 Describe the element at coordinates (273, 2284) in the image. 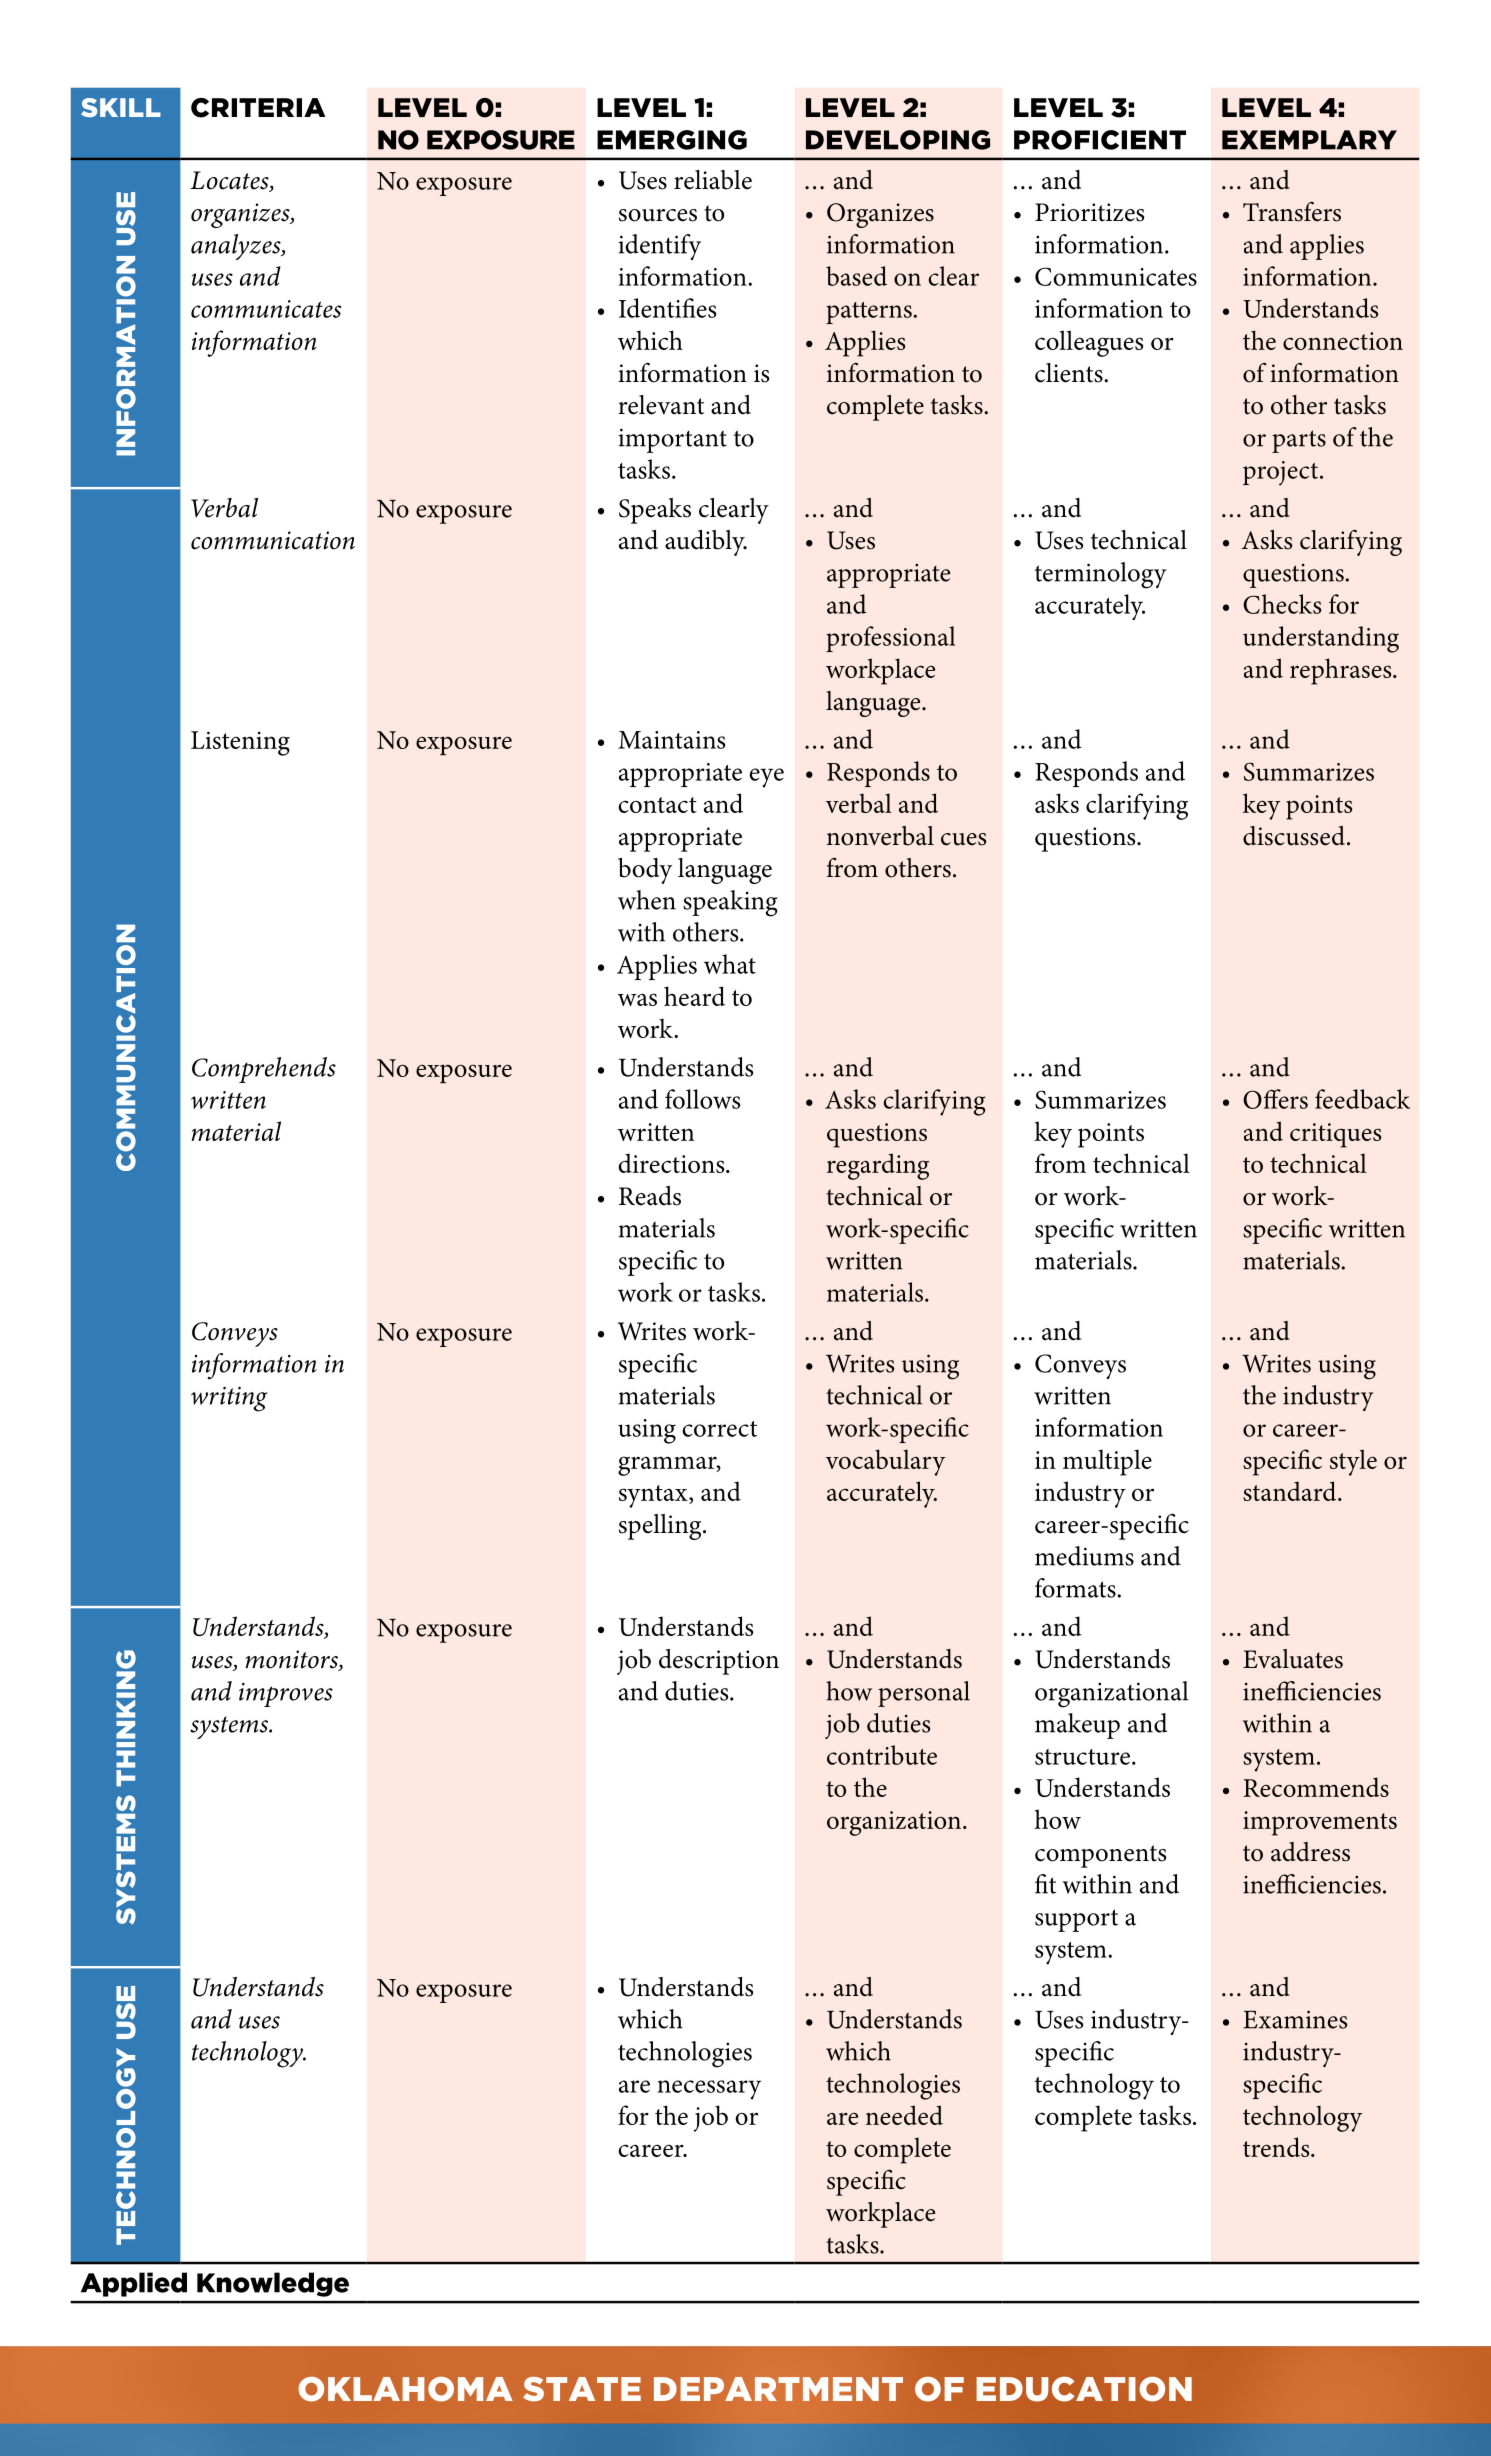

I see `Knowledge` at that location.
